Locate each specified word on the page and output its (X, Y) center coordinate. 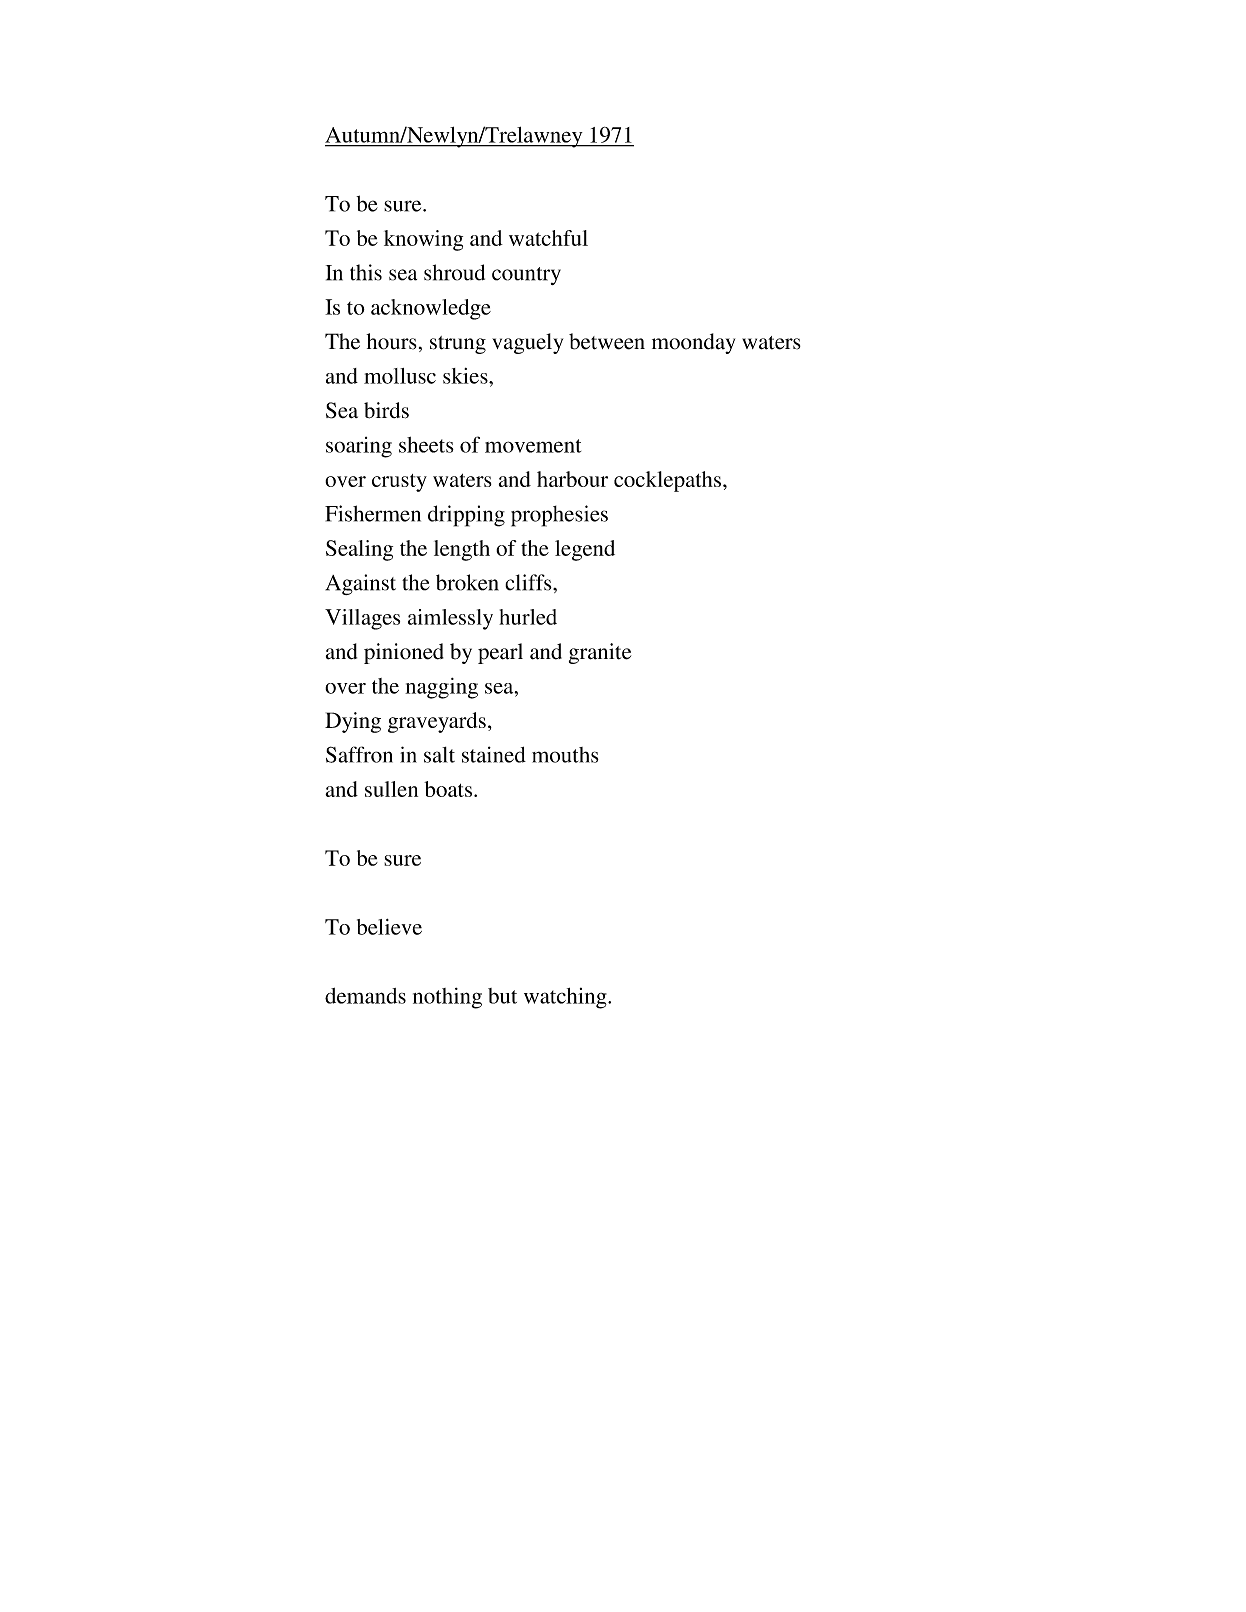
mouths (565, 755)
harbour (572, 479)
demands (365, 996)
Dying (353, 722)
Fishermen (373, 513)
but (502, 996)
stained (494, 754)
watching (566, 998)
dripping (466, 516)
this (366, 272)
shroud (454, 272)
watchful (548, 238)
